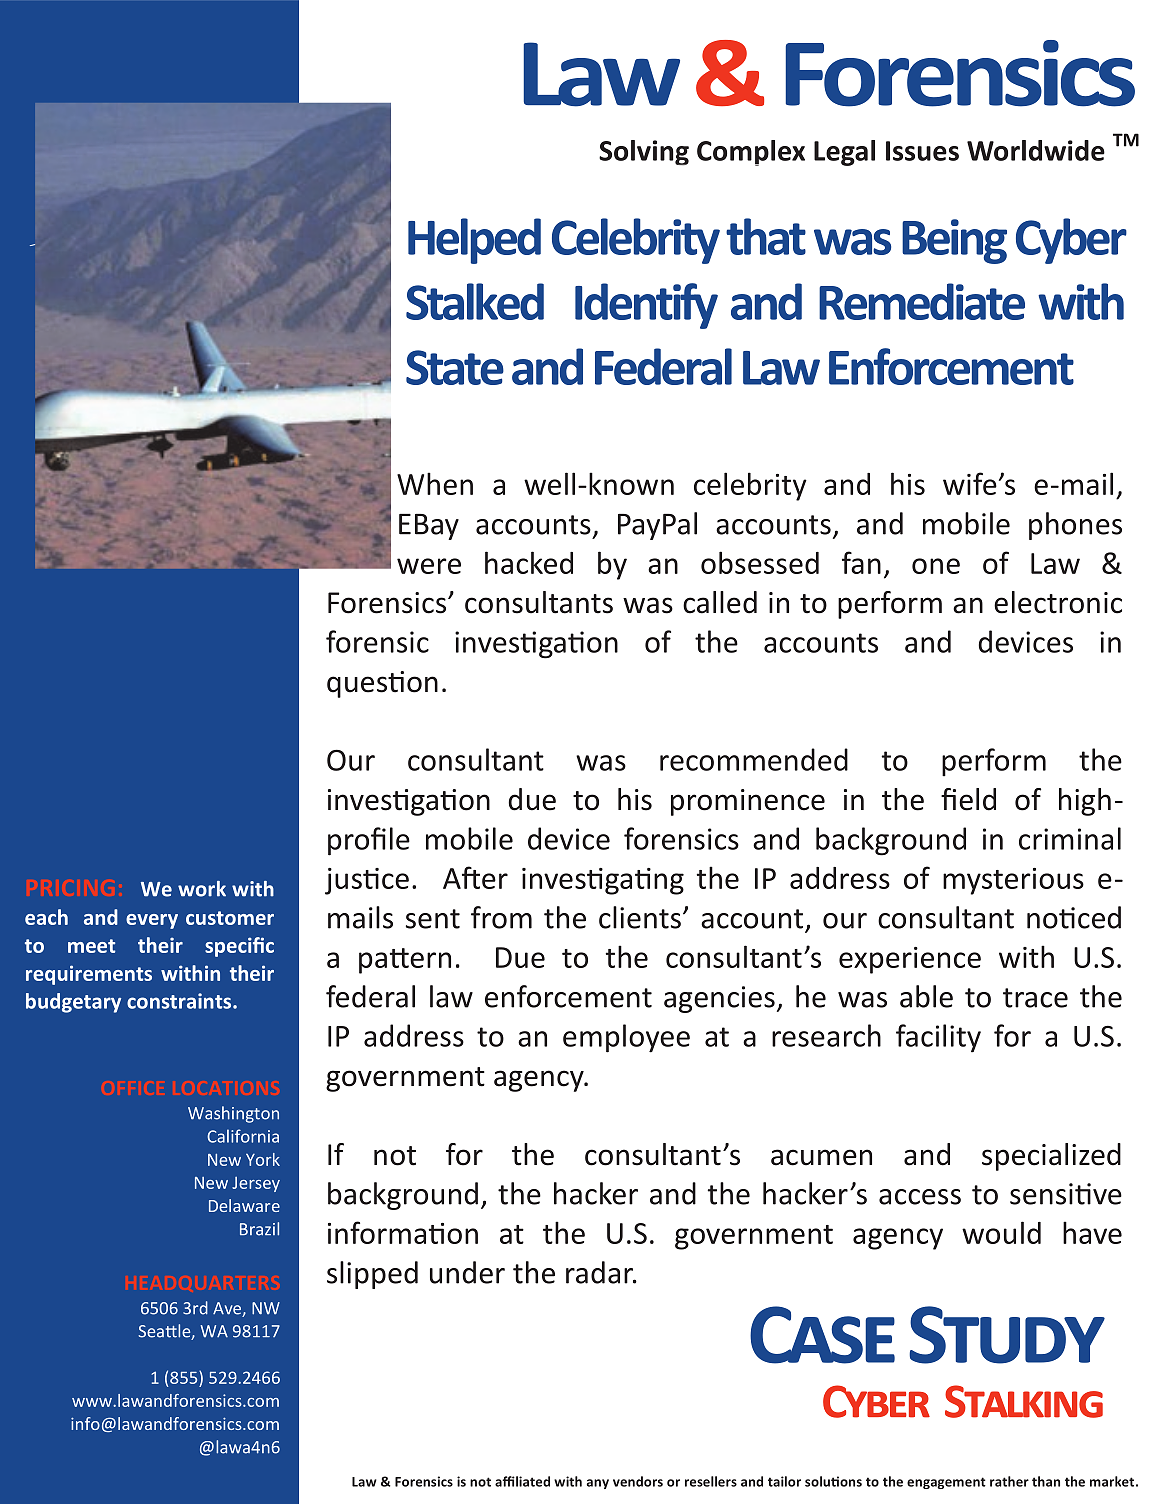 This image has height=1504, width=1162. I want to click on Solving, so click(644, 152).
